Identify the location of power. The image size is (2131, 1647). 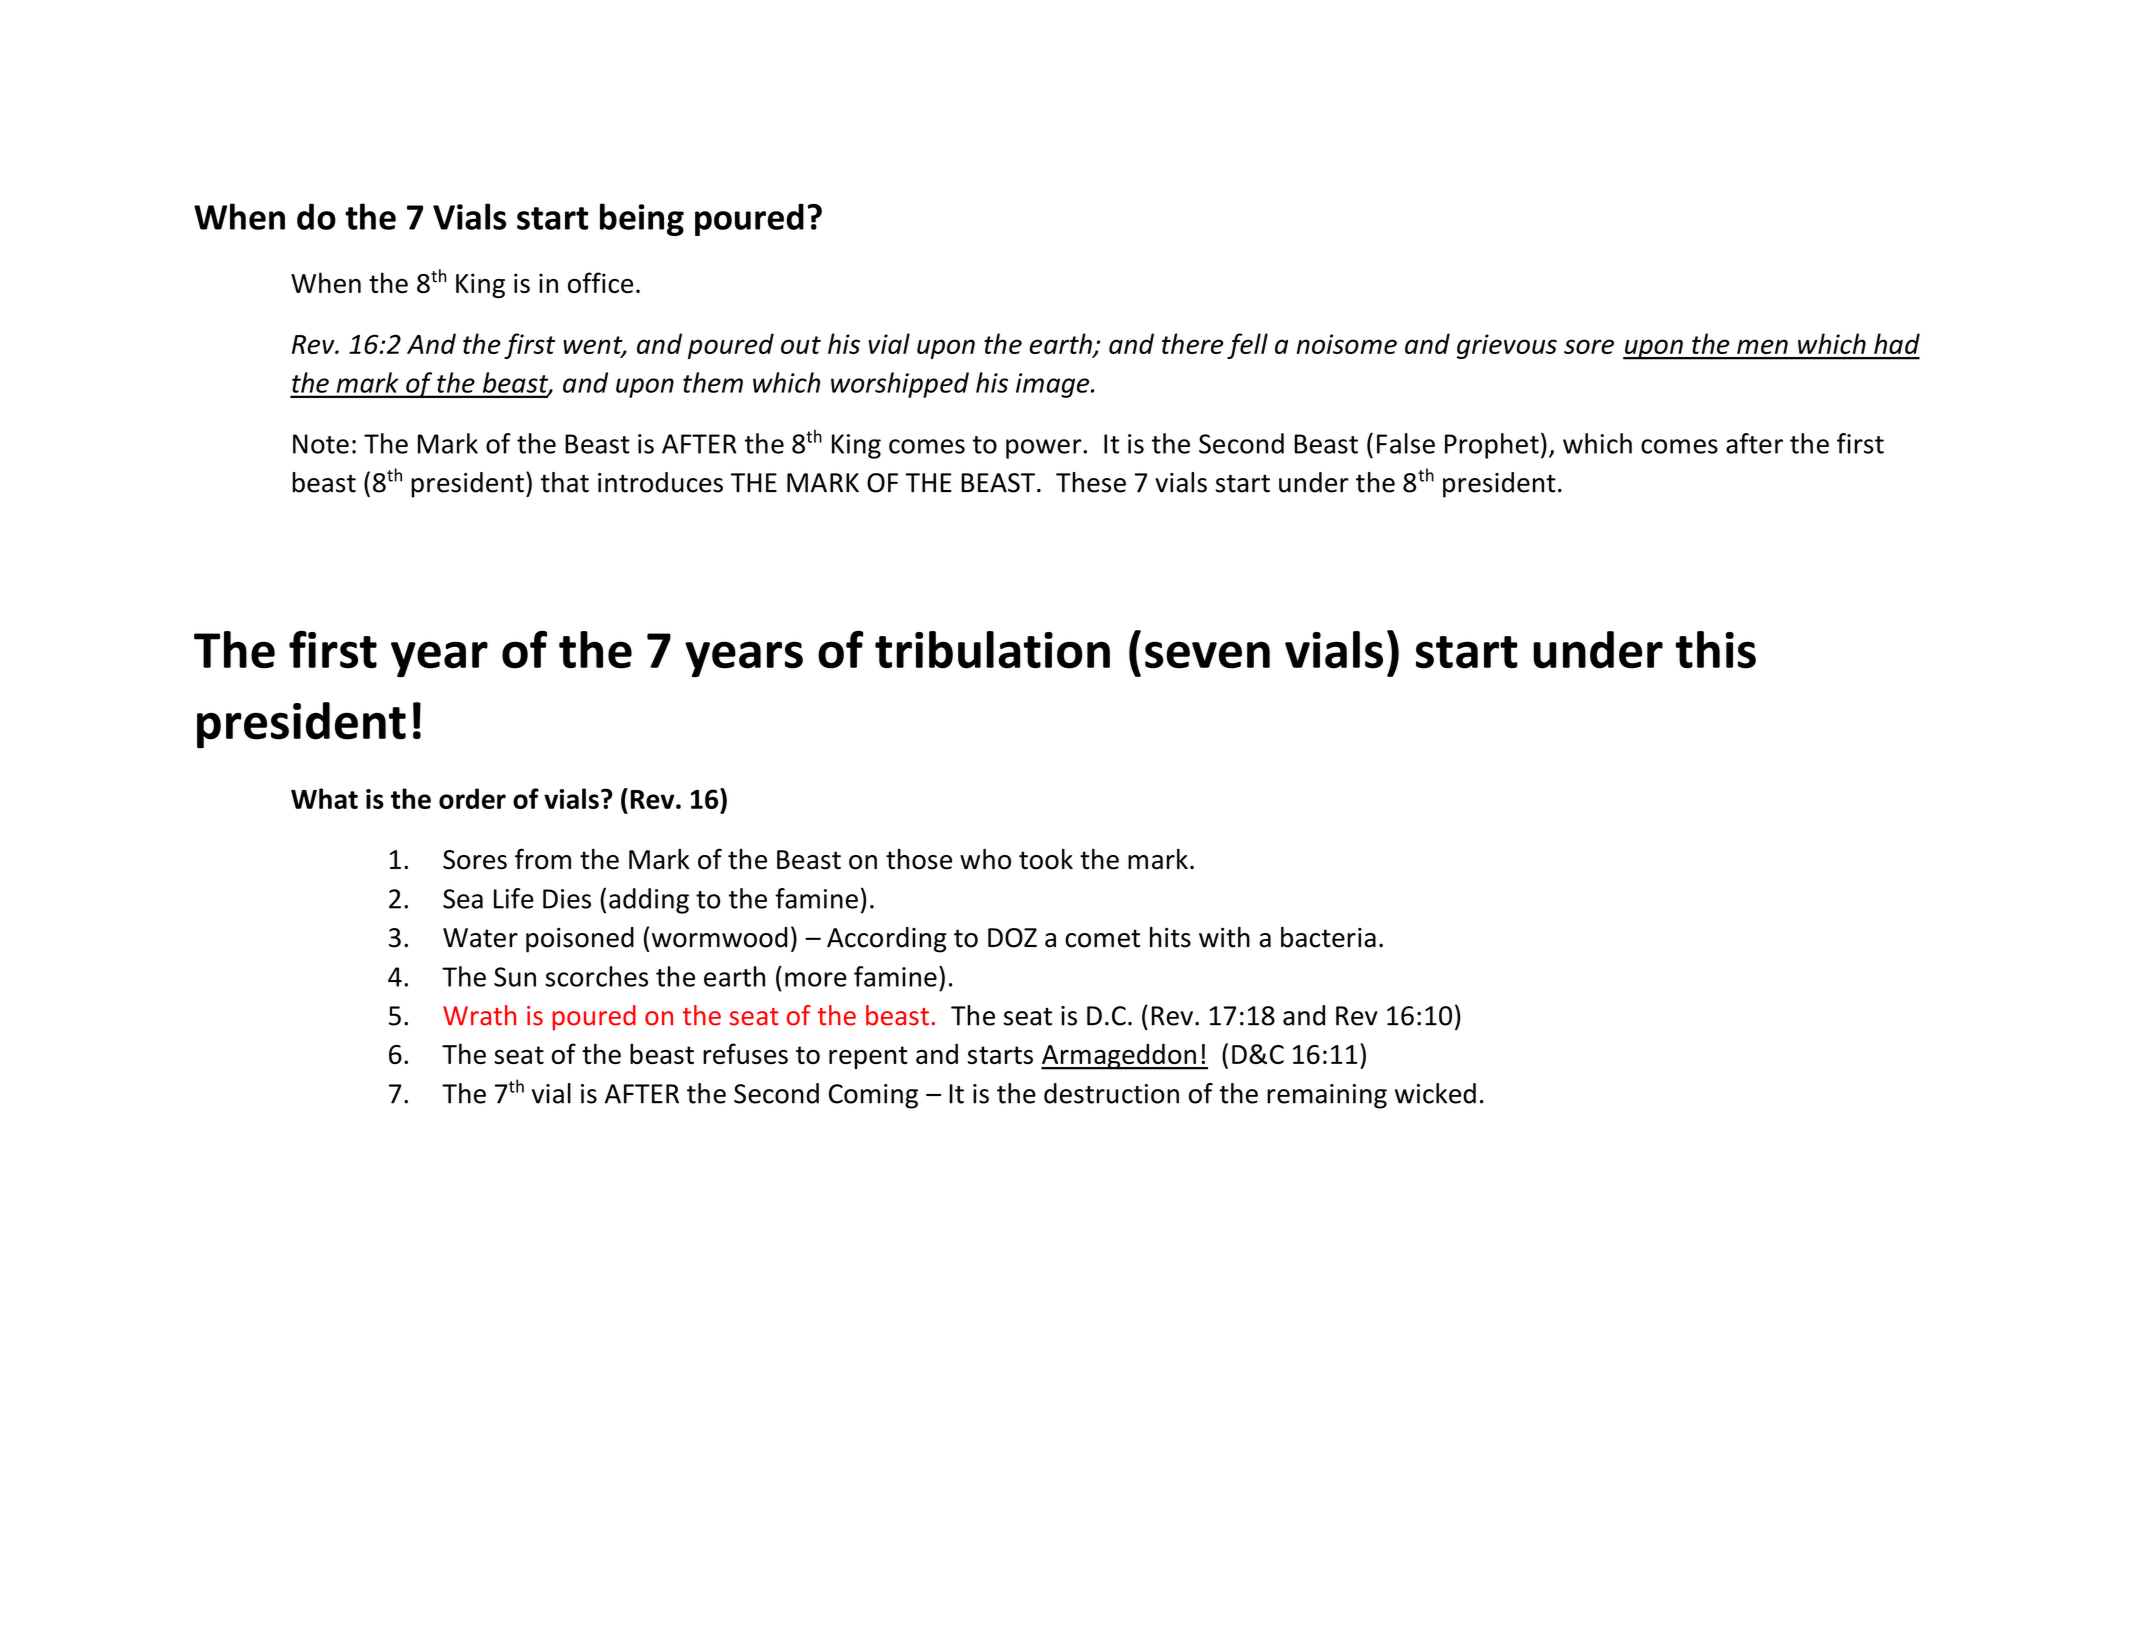
(1045, 449).
